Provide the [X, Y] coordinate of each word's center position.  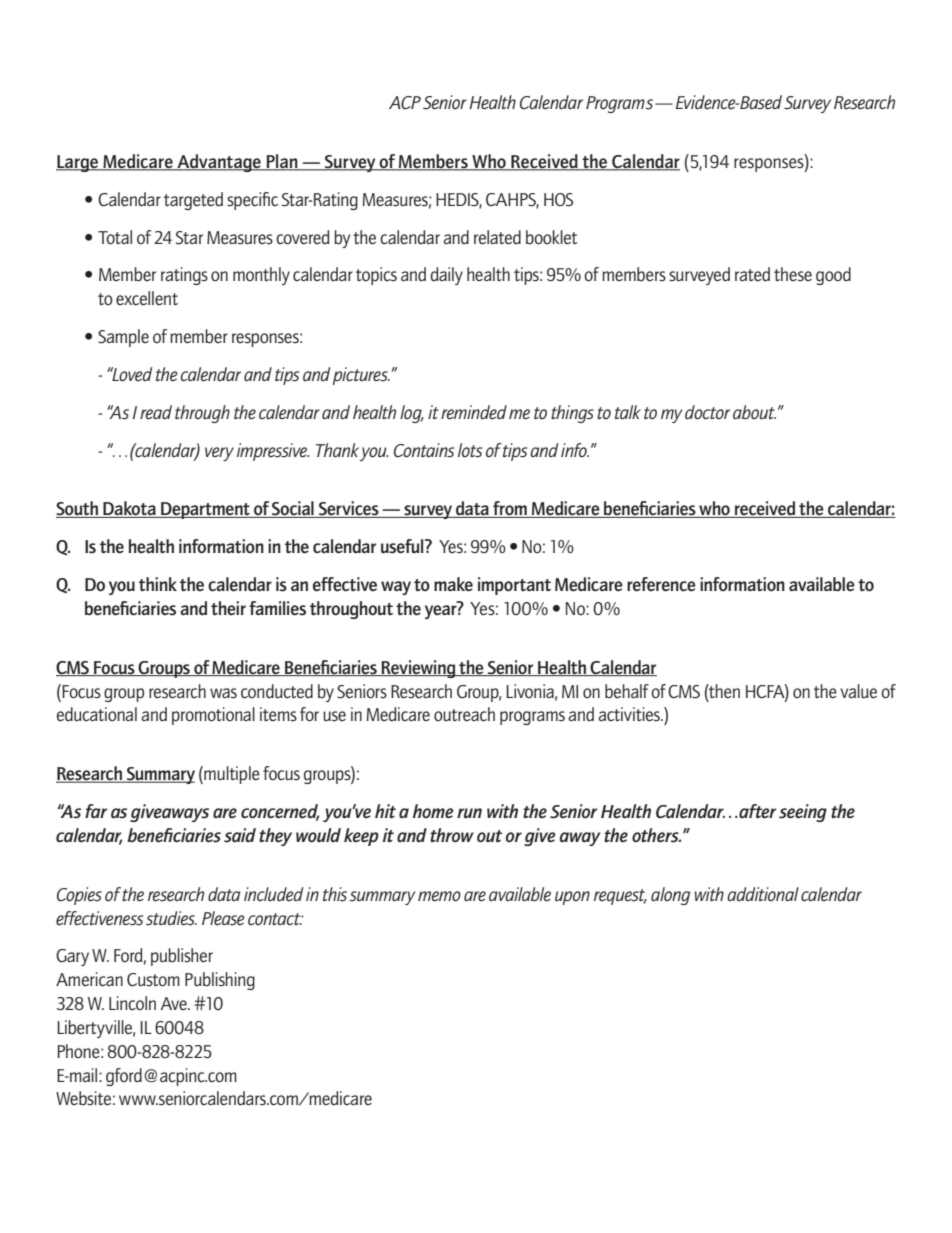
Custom [153, 980]
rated [752, 274]
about [754, 412]
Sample [123, 338]
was [223, 693]
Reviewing [419, 669]
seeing [803, 813]
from [510, 509]
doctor [707, 412]
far [96, 811]
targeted [193, 201]
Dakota [129, 509]
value [858, 691]
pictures [361, 376]
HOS [558, 200]
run [469, 813]
